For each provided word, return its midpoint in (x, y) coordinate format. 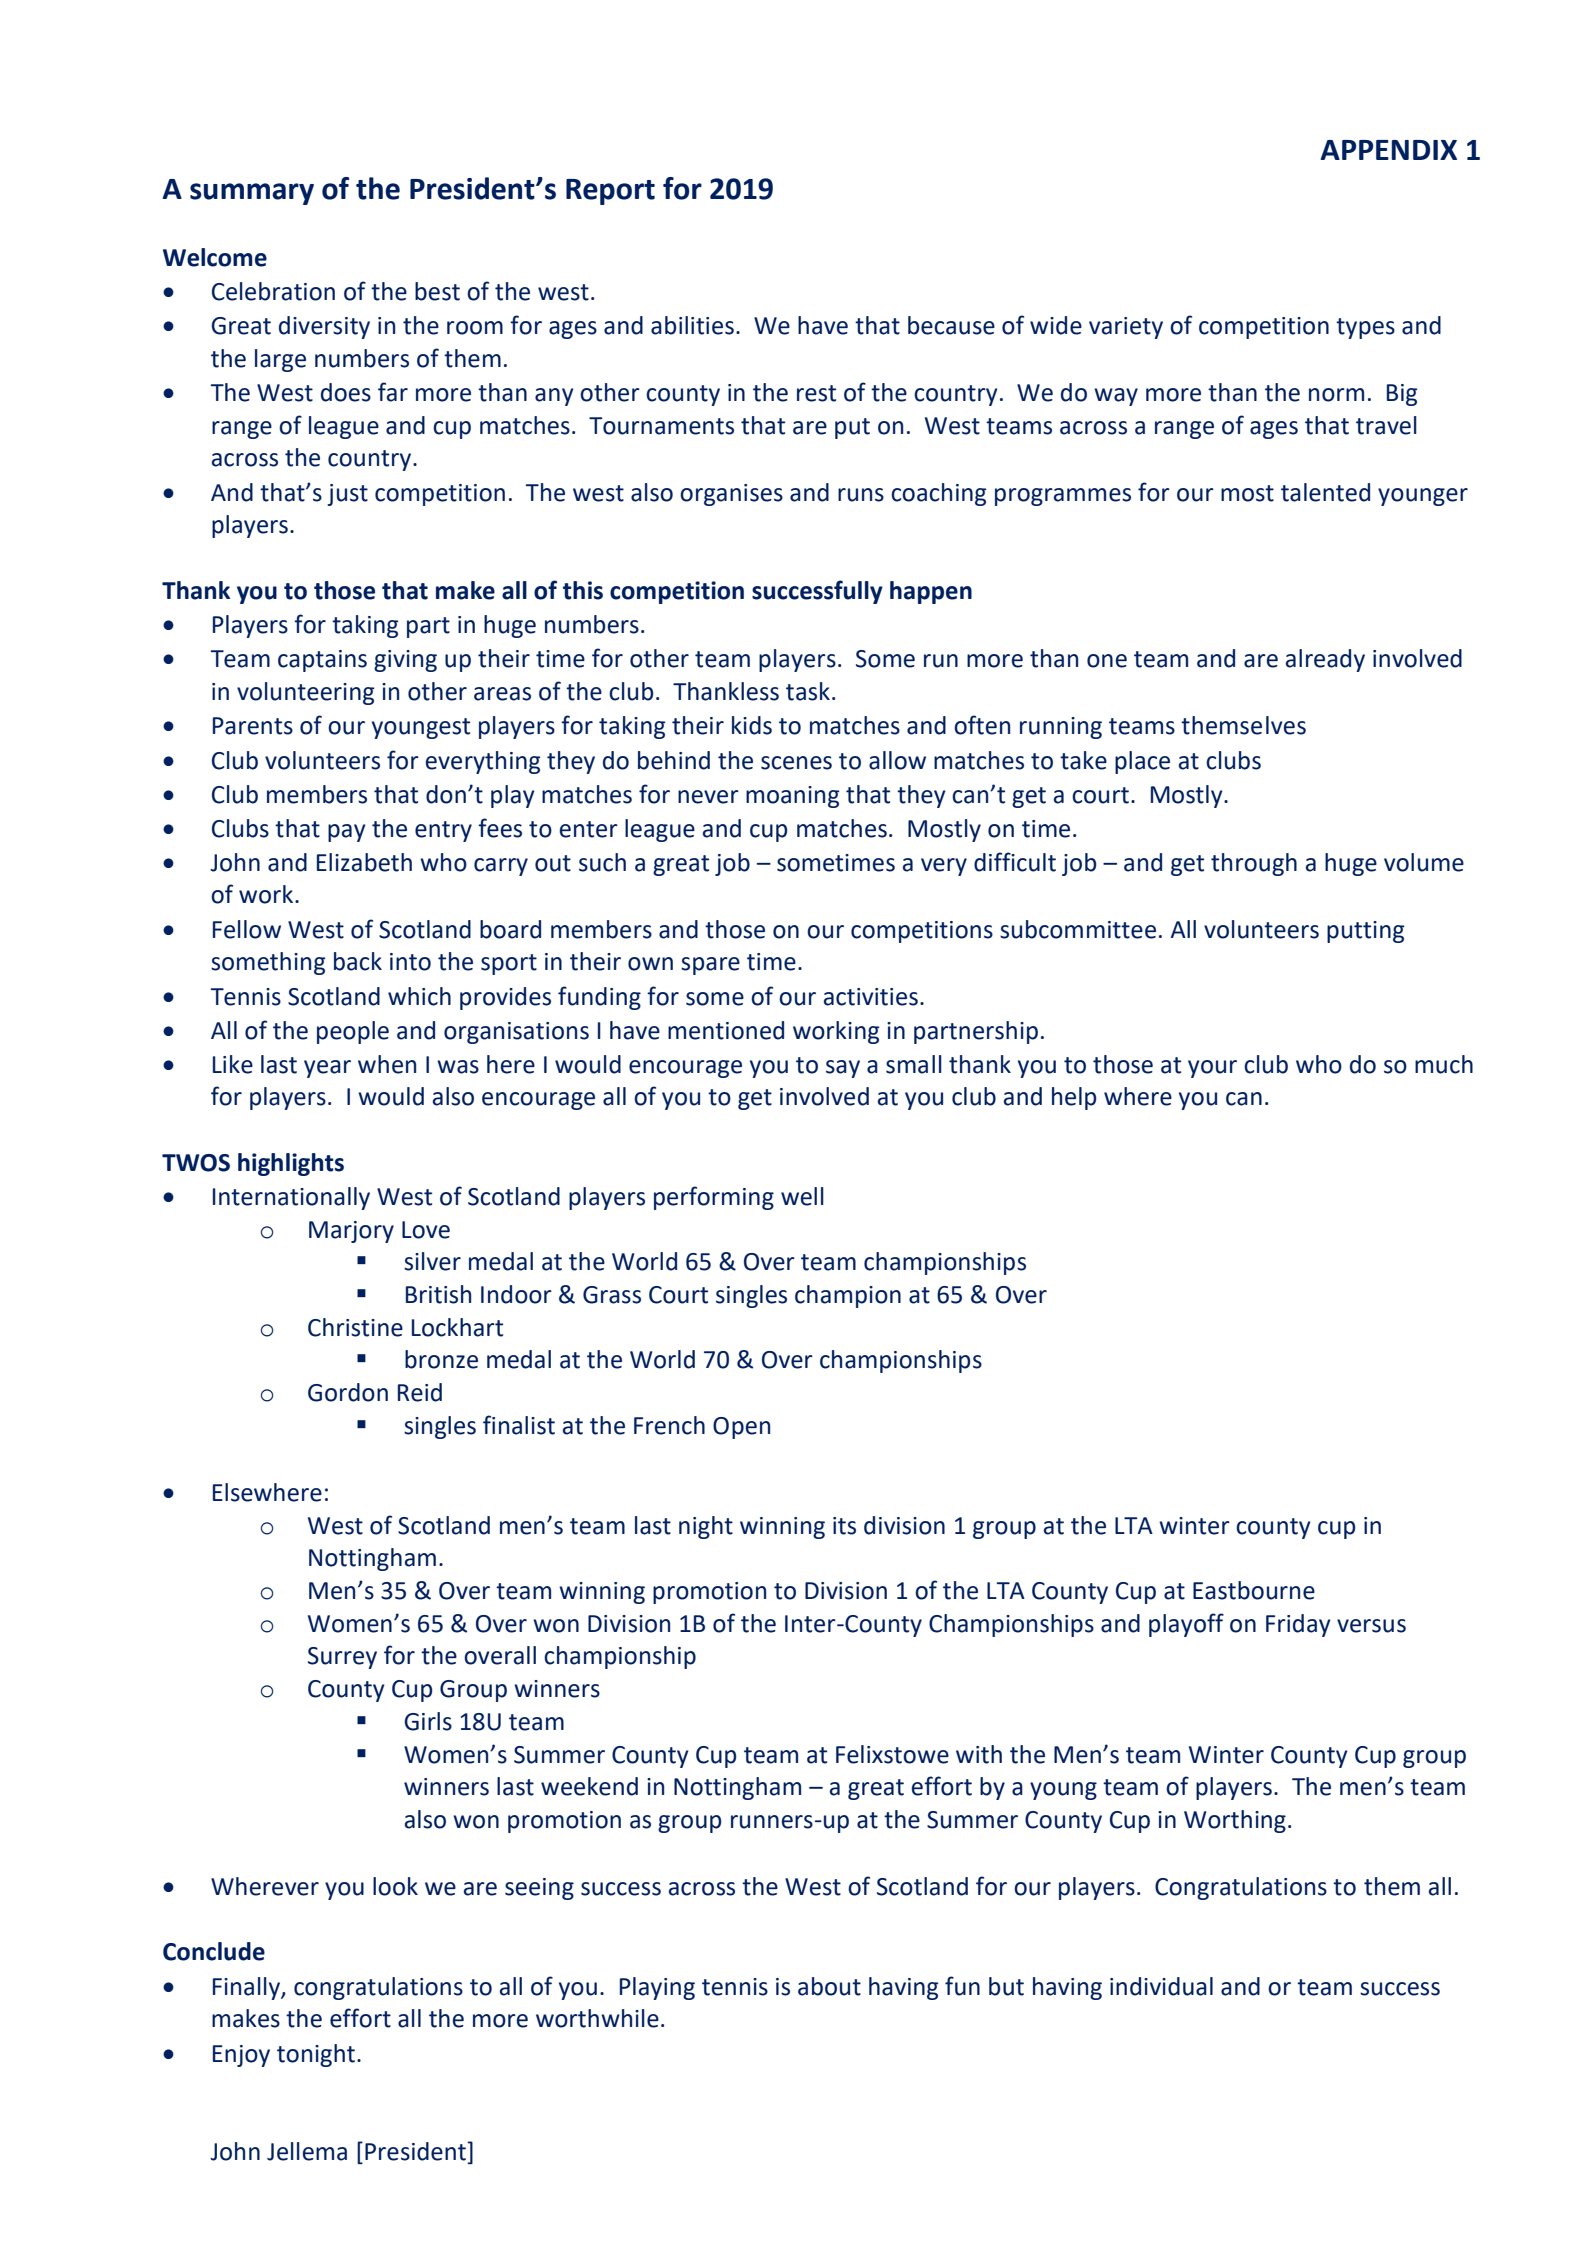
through (1254, 864)
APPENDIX (1388, 150)
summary (252, 194)
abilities (692, 325)
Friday (1298, 1625)
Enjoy (241, 2056)
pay (347, 833)
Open (741, 1428)
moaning (792, 797)
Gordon (348, 1392)
